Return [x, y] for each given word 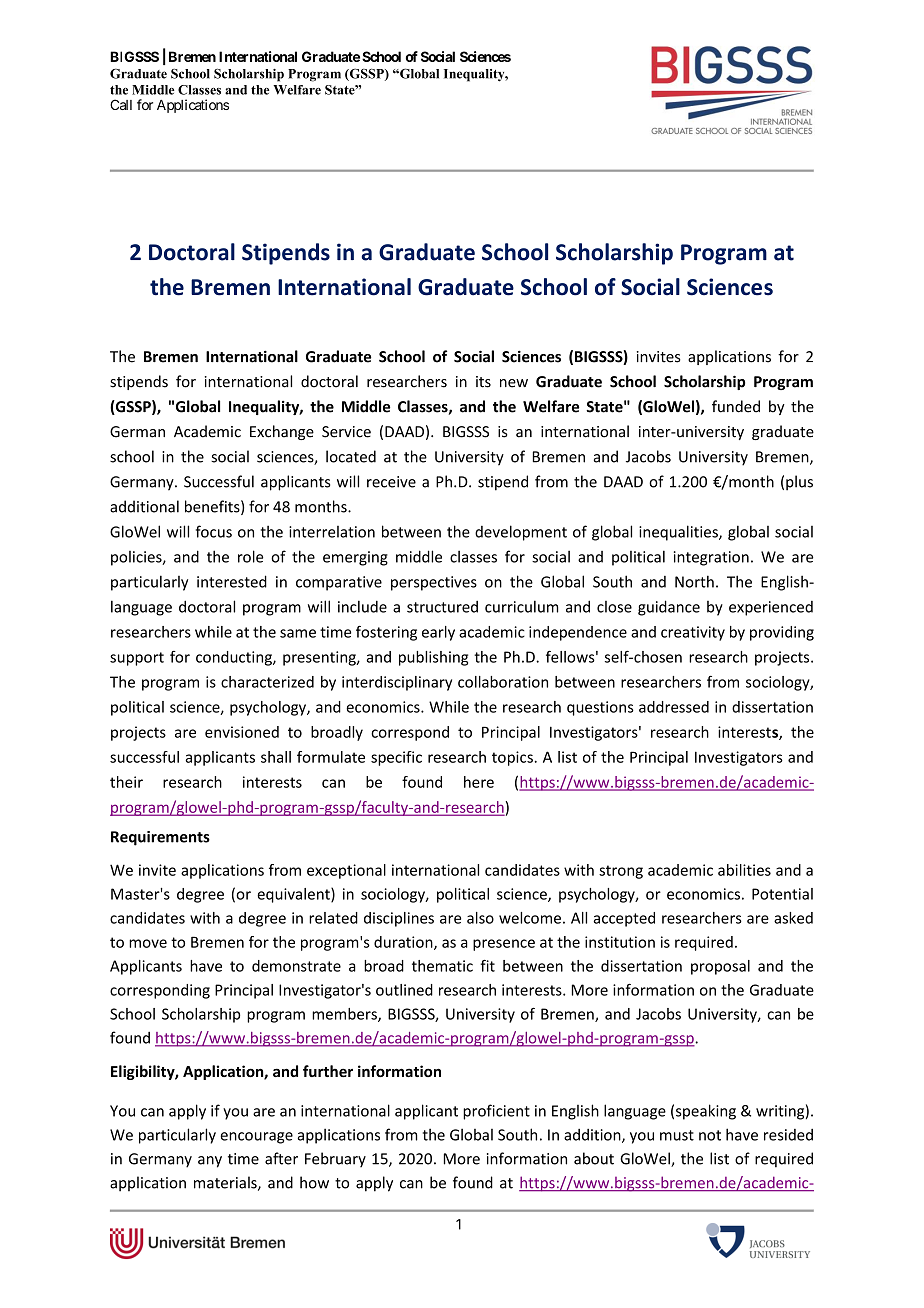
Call [121, 104]
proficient [496, 1112]
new [514, 383]
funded [736, 406]
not [710, 1135]
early [438, 633]
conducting [235, 658]
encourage [256, 1138]
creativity [693, 633]
